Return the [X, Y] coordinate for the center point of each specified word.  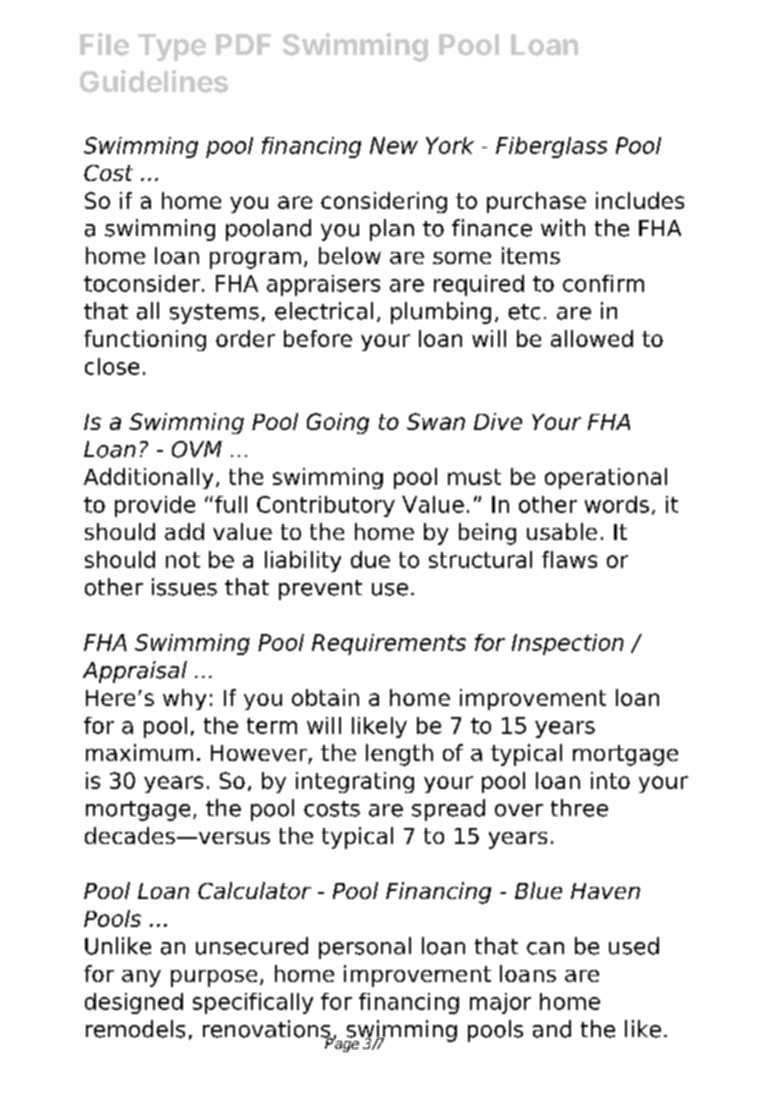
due [370, 559]
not [183, 560]
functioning [145, 340]
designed [134, 1003]
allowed [592, 338]
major [500, 1003]
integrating [355, 782]
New [394, 145]
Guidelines [154, 81]
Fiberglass [551, 147]
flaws [569, 559]
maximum [139, 752]
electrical [324, 311]
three [579, 808]
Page [342, 1044]
